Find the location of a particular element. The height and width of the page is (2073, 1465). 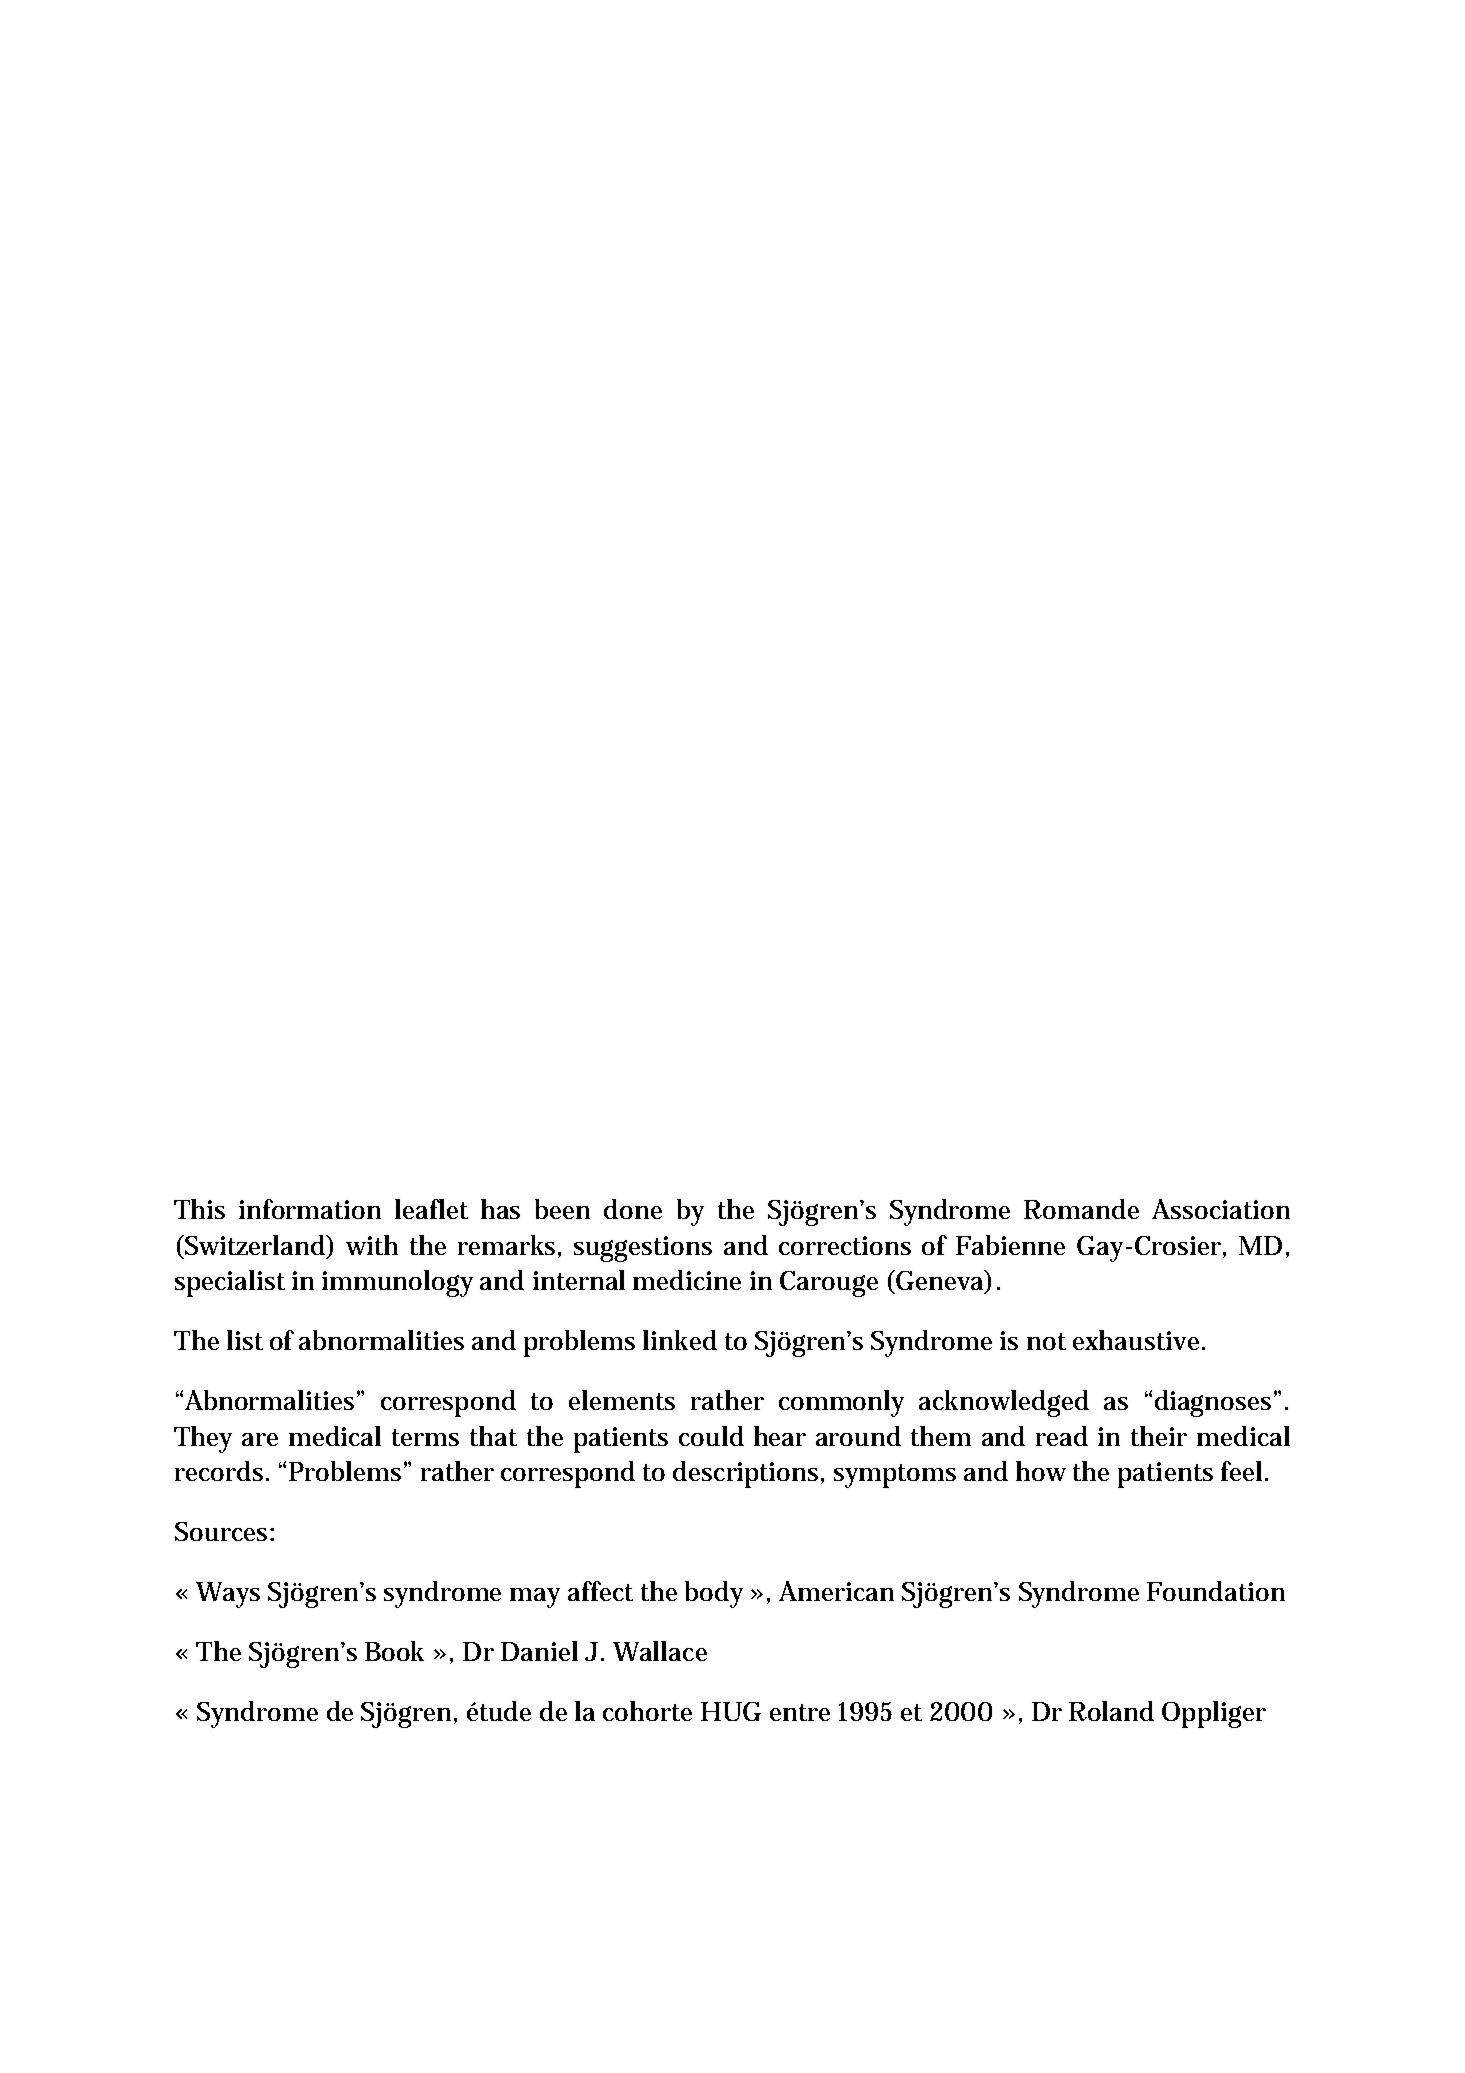

done is located at coordinates (633, 1209).
